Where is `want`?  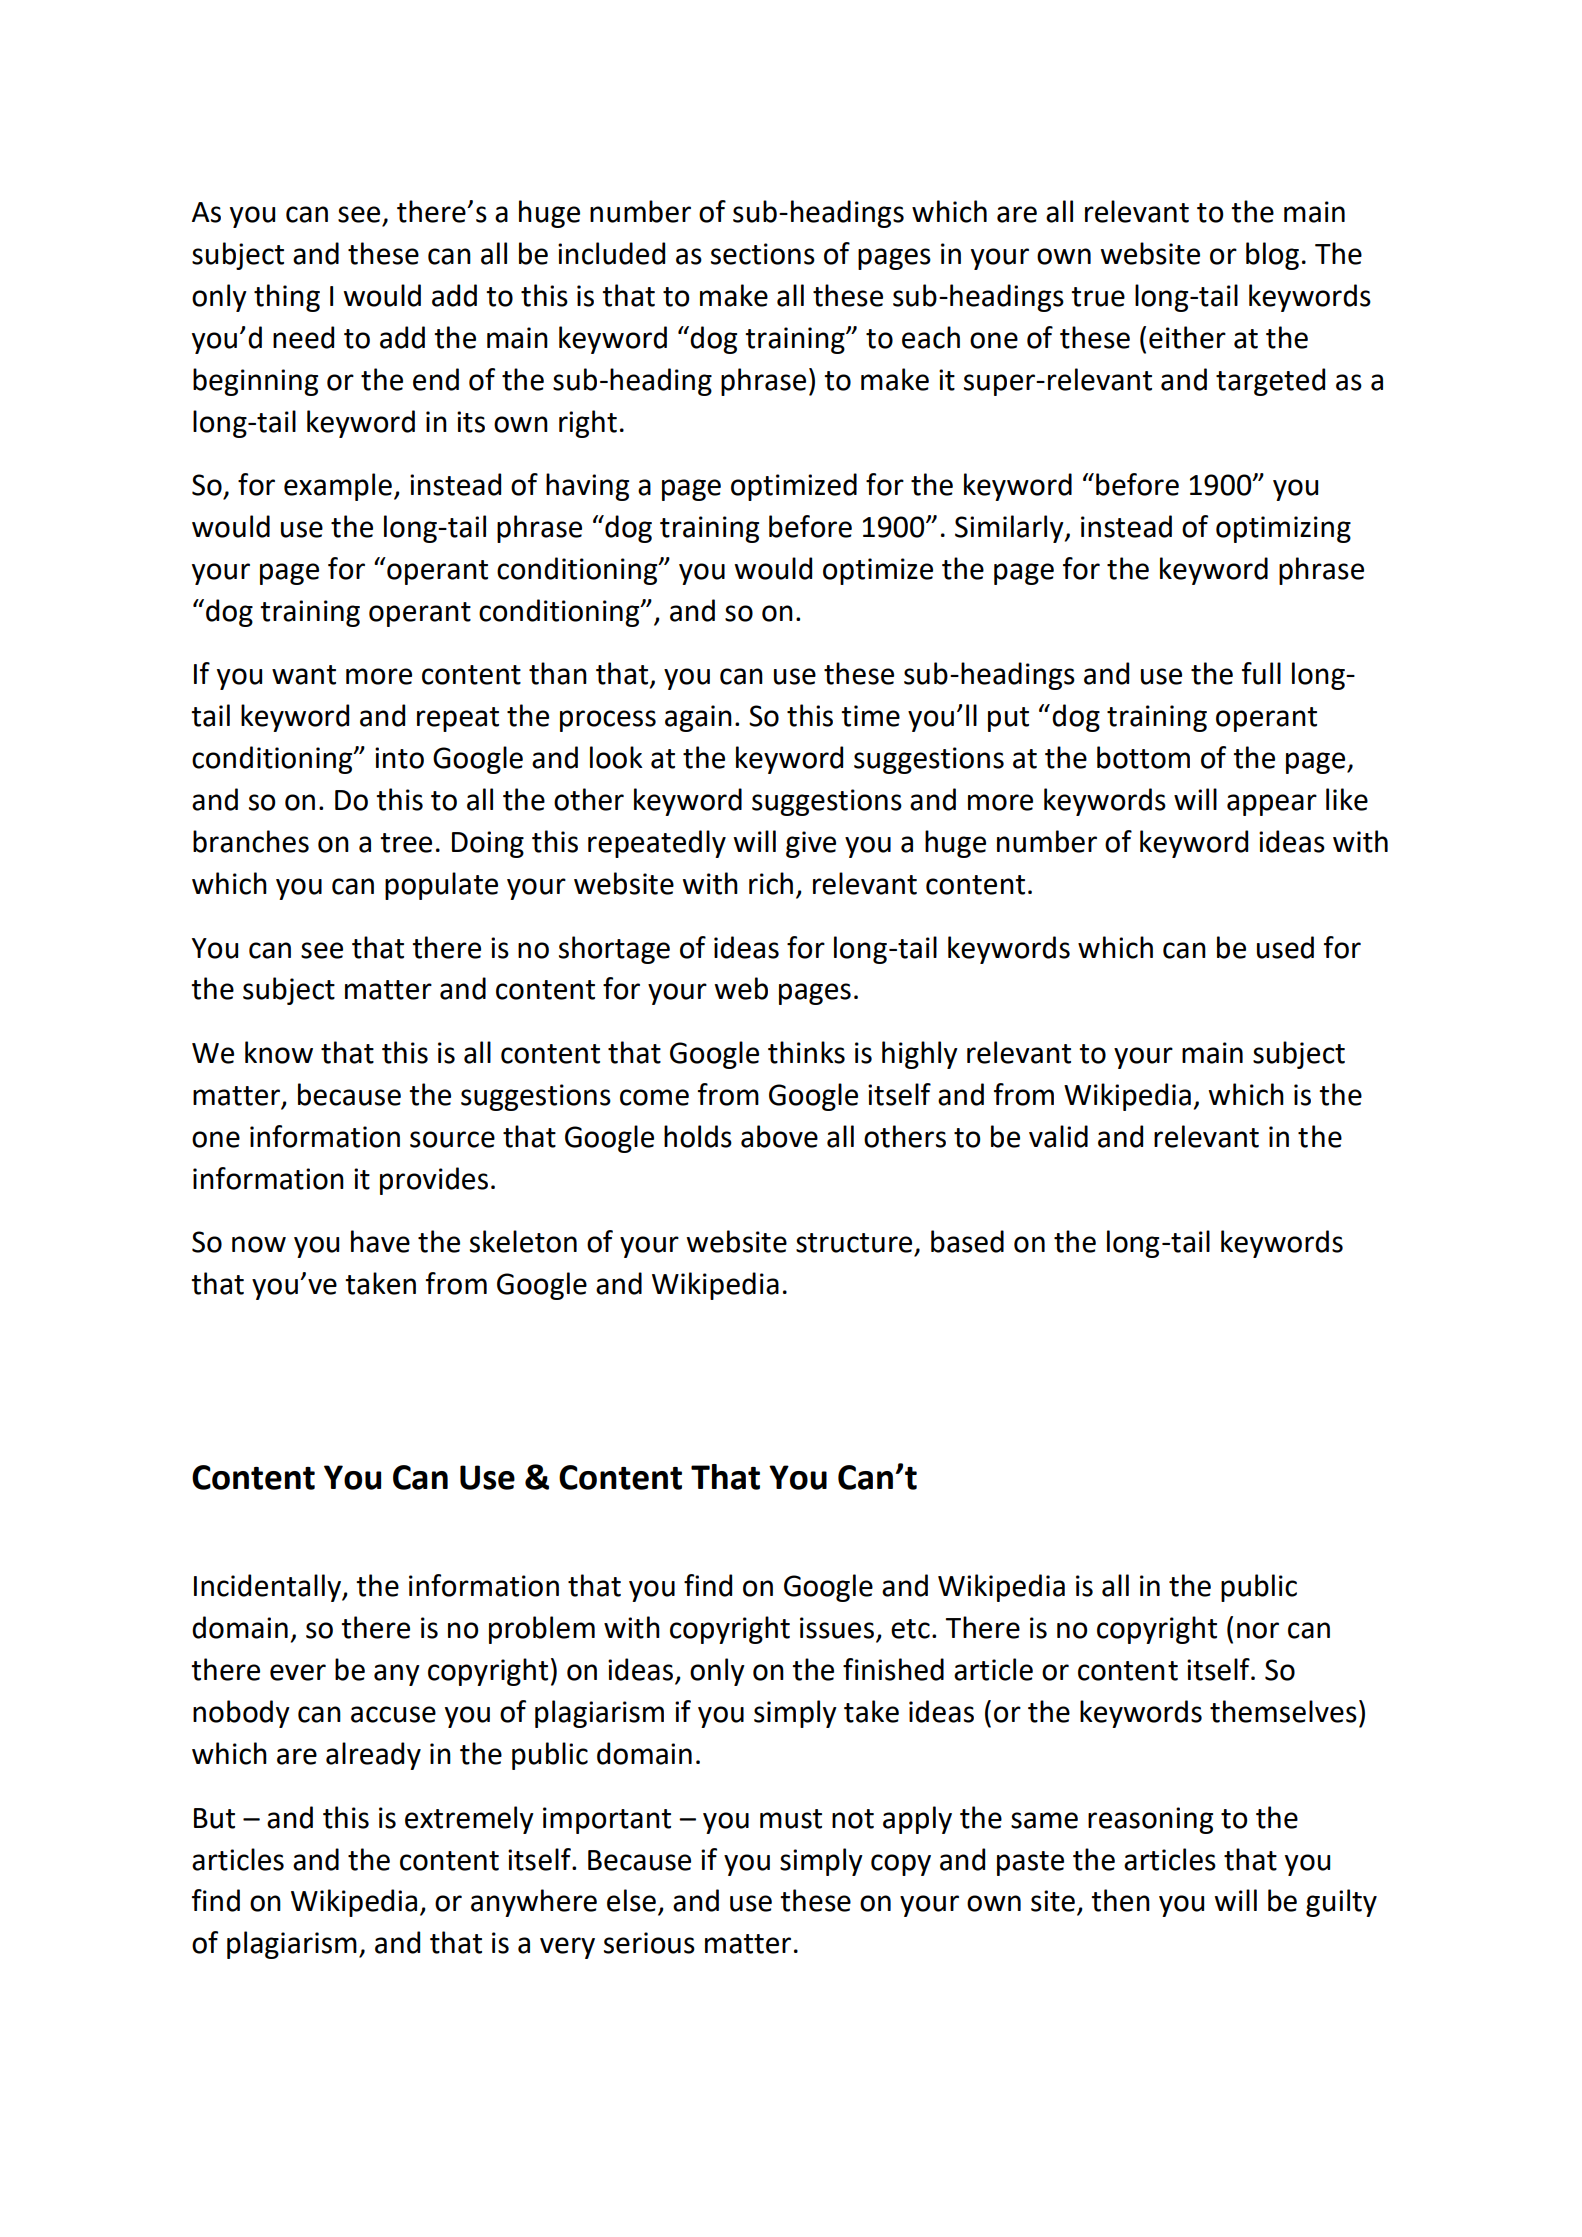 want is located at coordinates (304, 675).
